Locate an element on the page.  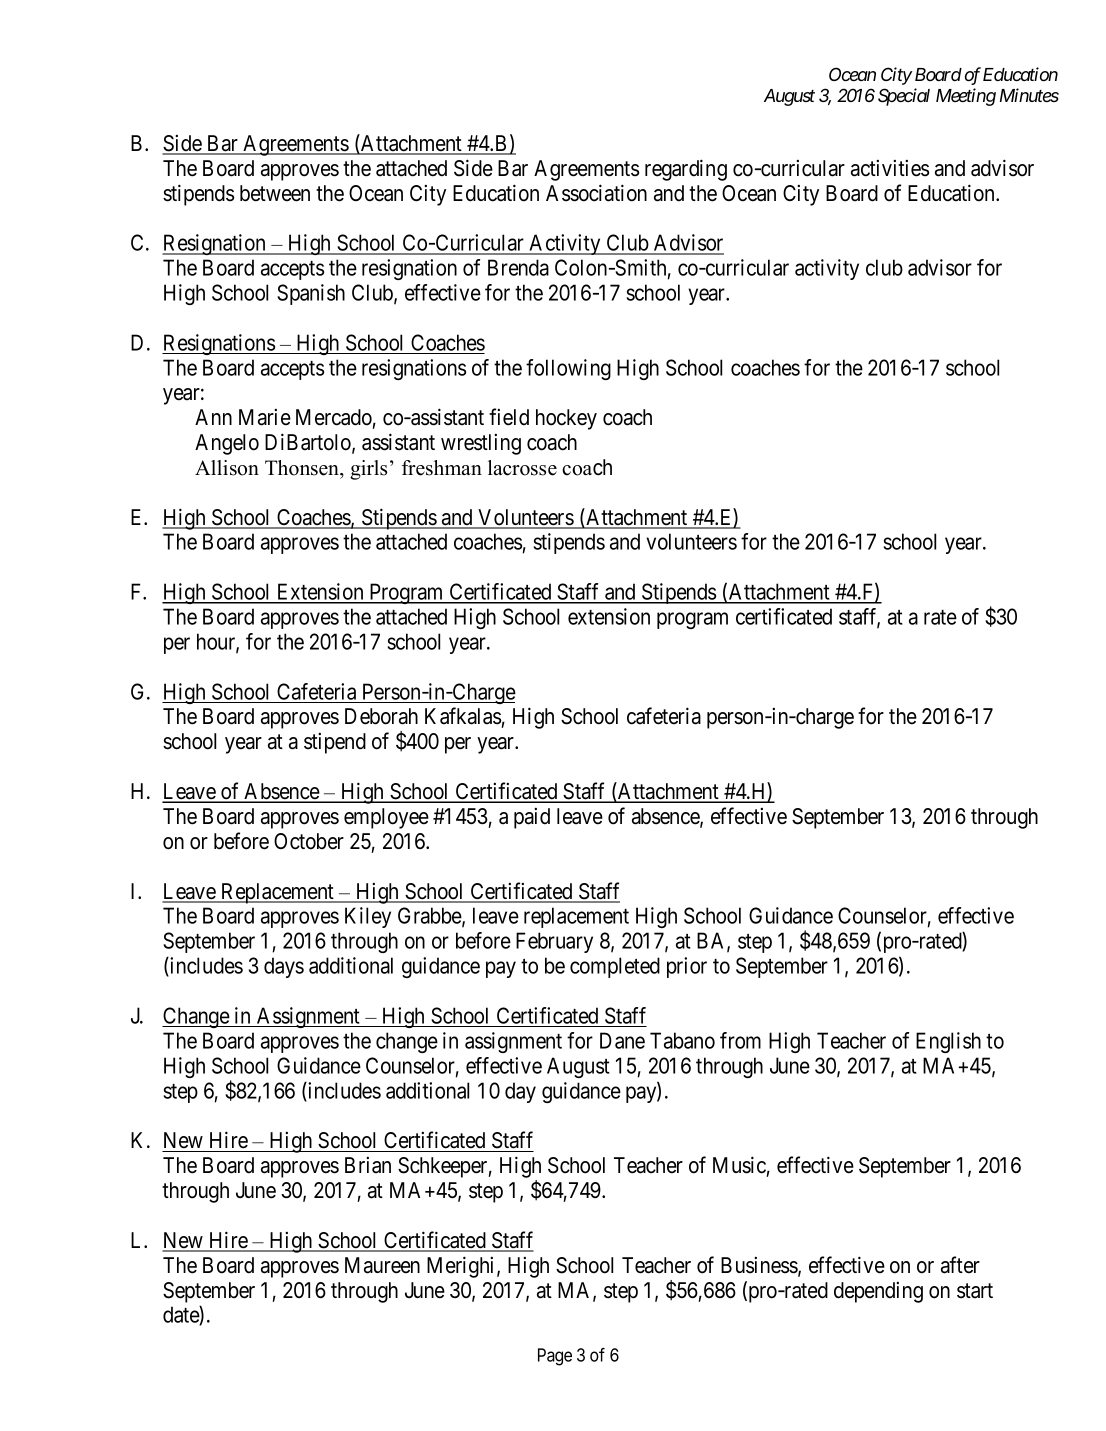
Maureen is located at coordinates (382, 1265).
